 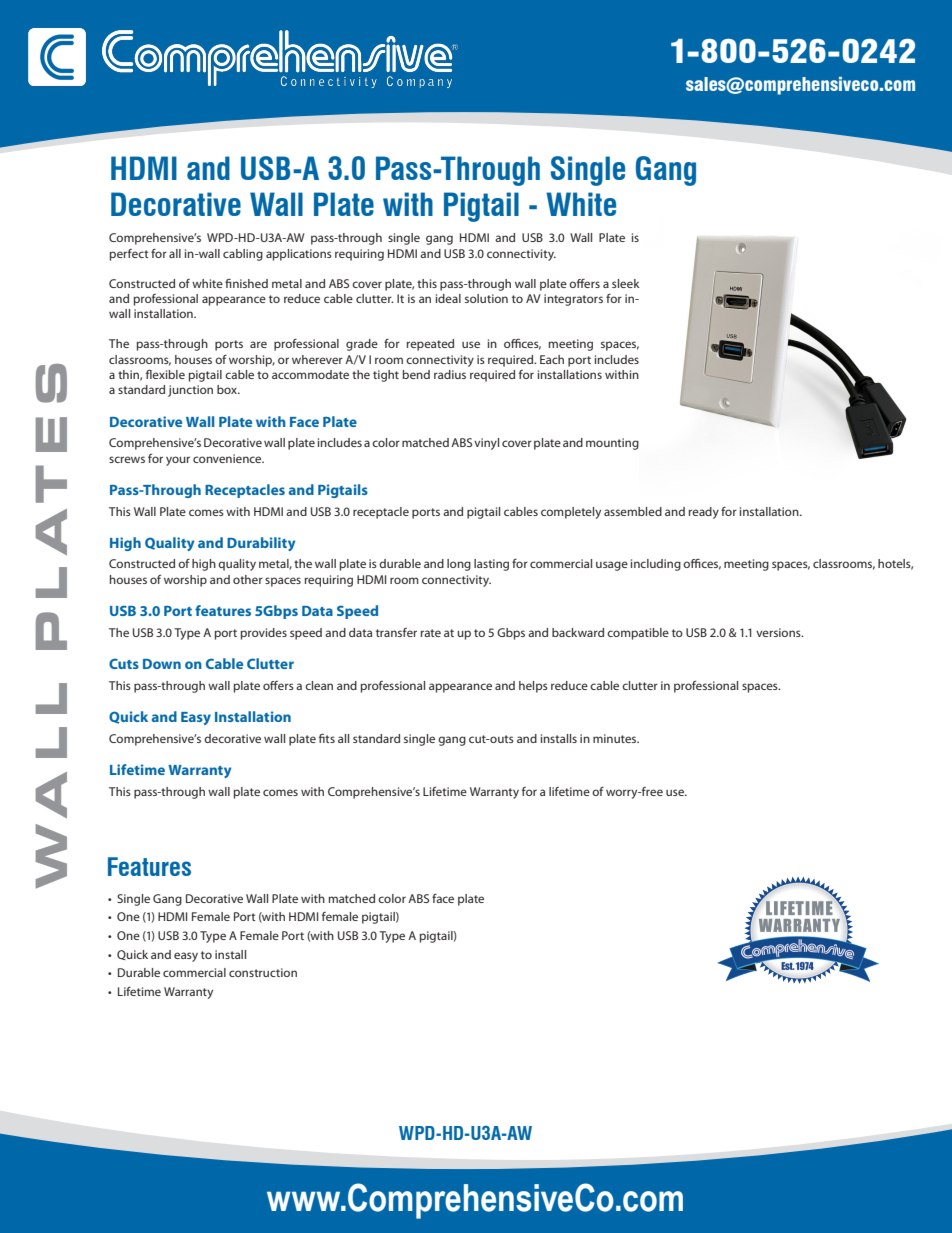 What do you see at coordinates (178, 461) in the screenshot?
I see `your` at bounding box center [178, 461].
